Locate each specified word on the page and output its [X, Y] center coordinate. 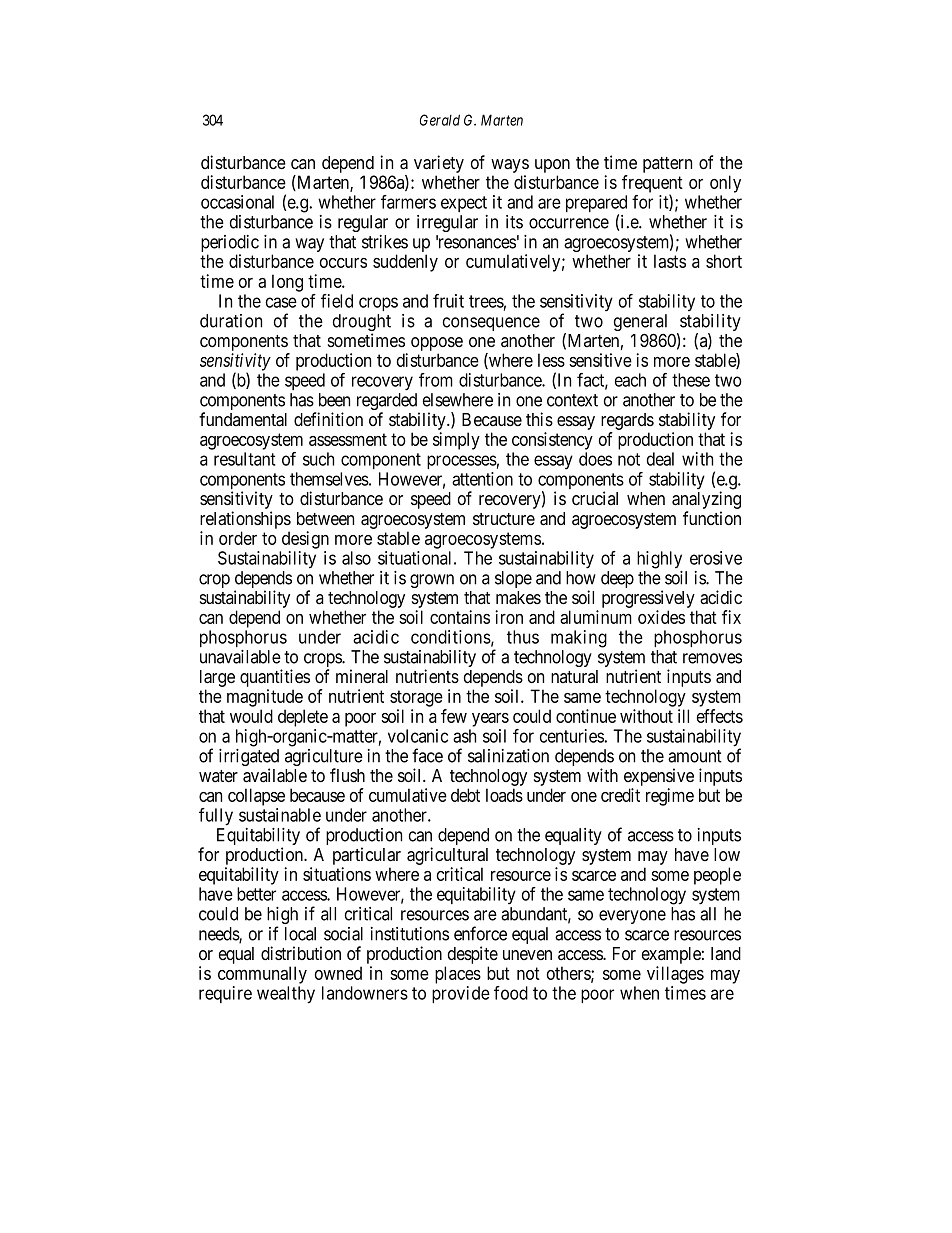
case [281, 302]
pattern [667, 165]
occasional [237, 202]
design [305, 540]
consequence [491, 324]
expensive [659, 777]
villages [675, 975]
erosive [716, 558]
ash [464, 736]
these [691, 380]
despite [473, 955]
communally [262, 975]
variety [439, 165]
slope [513, 579]
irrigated [249, 759]
